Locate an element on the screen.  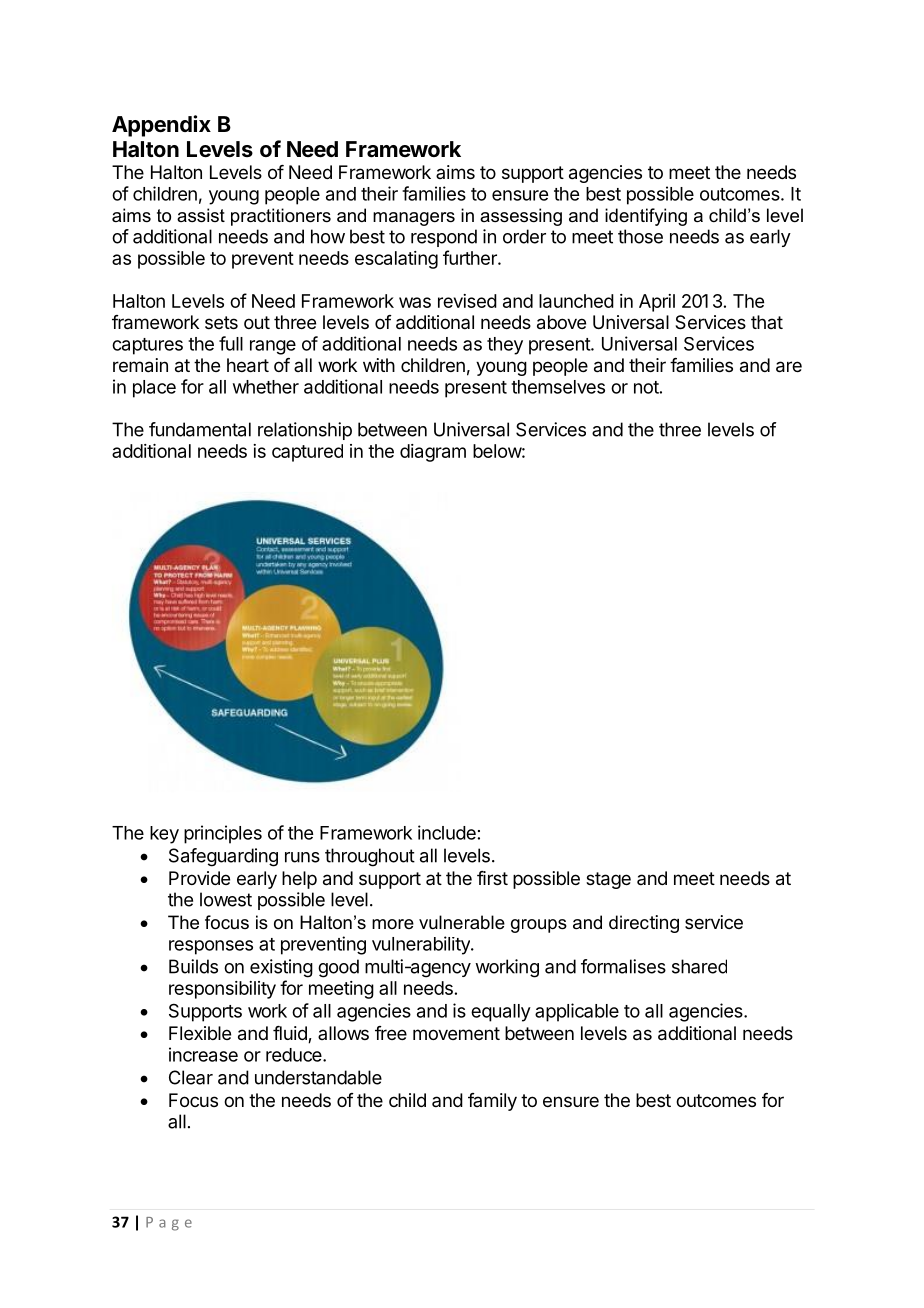
stage is located at coordinates (608, 880).
